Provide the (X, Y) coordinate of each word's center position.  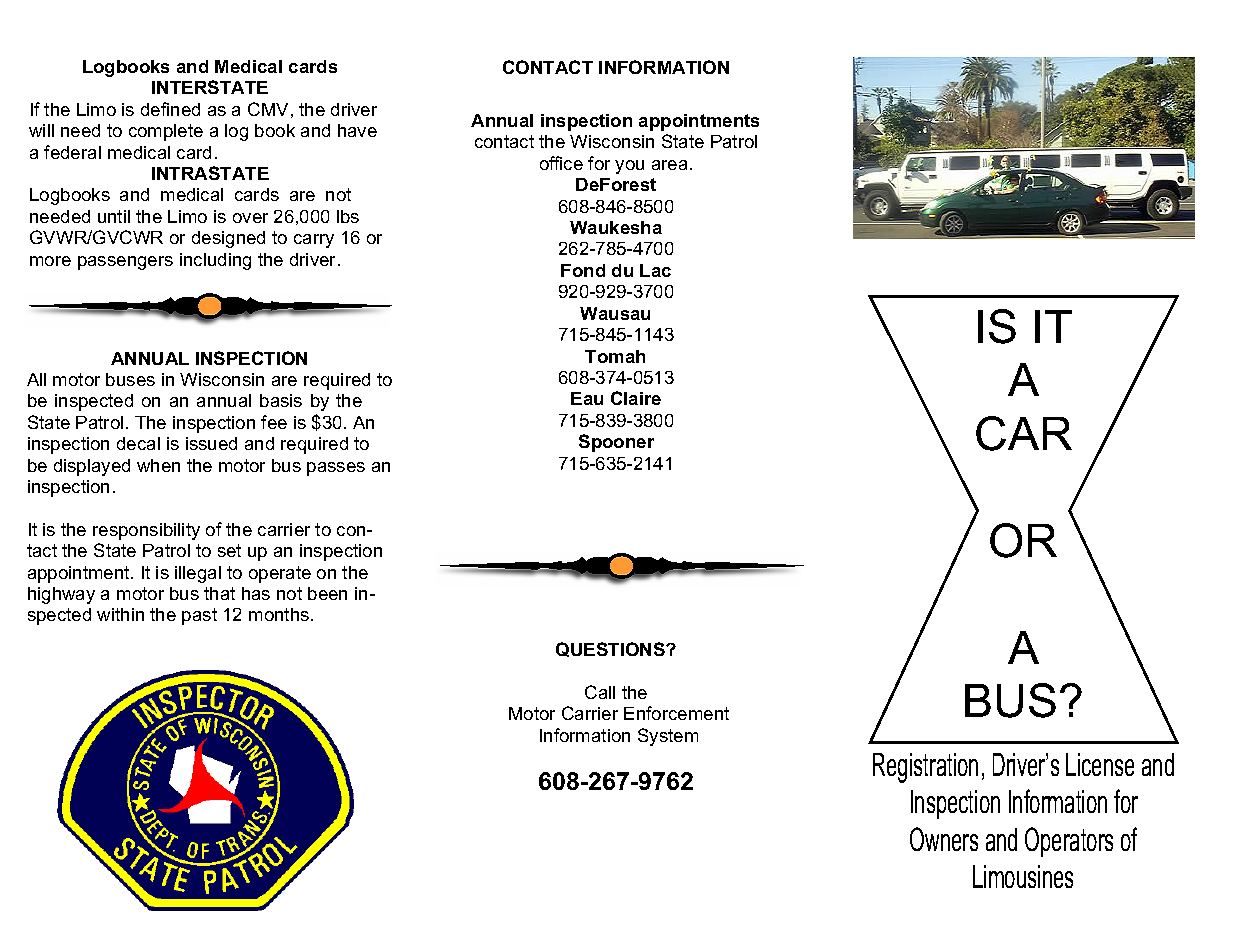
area (669, 165)
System (668, 737)
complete (166, 132)
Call (600, 692)
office (561, 163)
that (219, 593)
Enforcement (676, 713)
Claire (636, 398)
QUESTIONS (611, 649)
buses (130, 379)
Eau (587, 398)
